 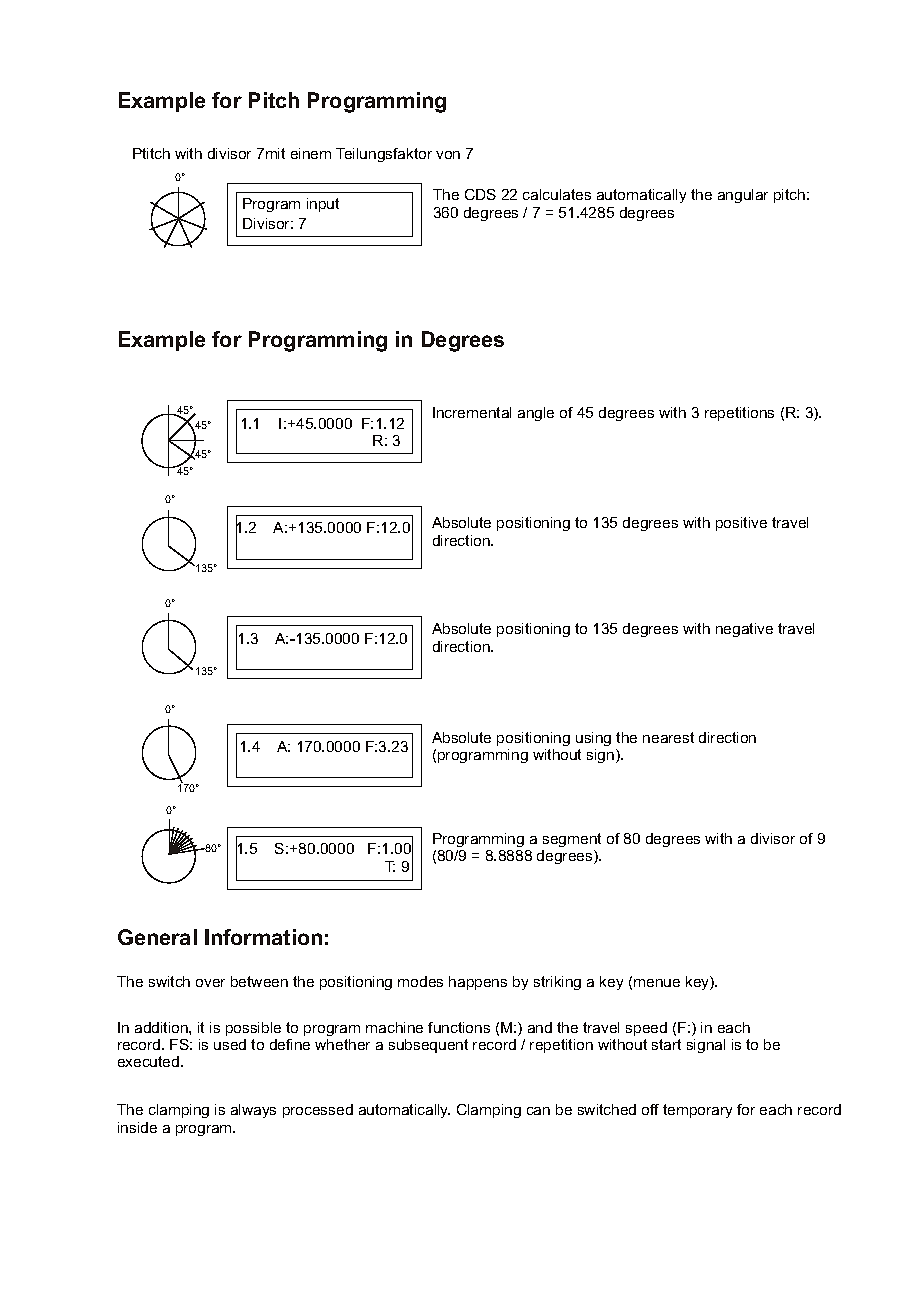 What do you see at coordinates (536, 414) in the image?
I see `angle` at bounding box center [536, 414].
